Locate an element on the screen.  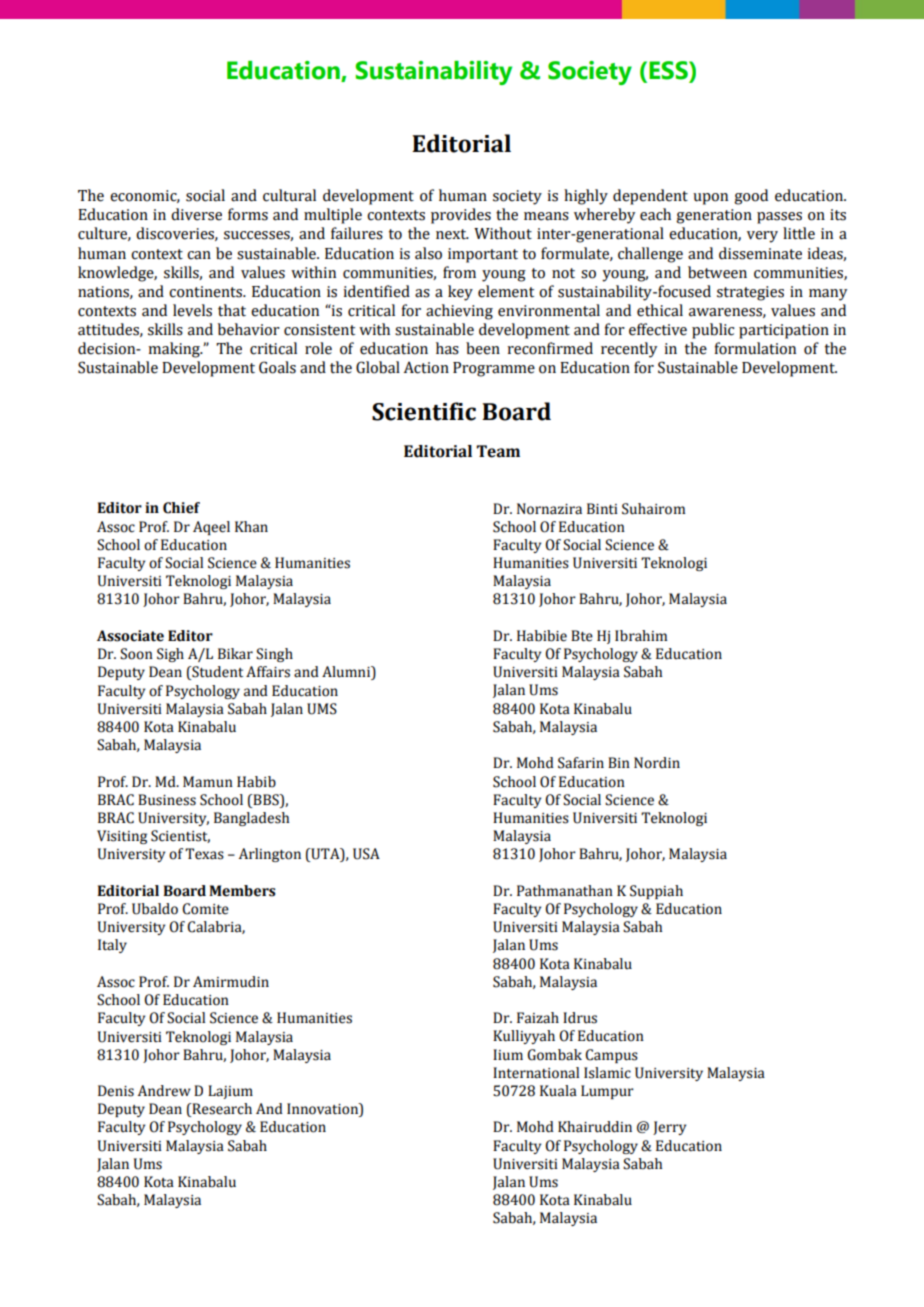
Team is located at coordinates (498, 451).
